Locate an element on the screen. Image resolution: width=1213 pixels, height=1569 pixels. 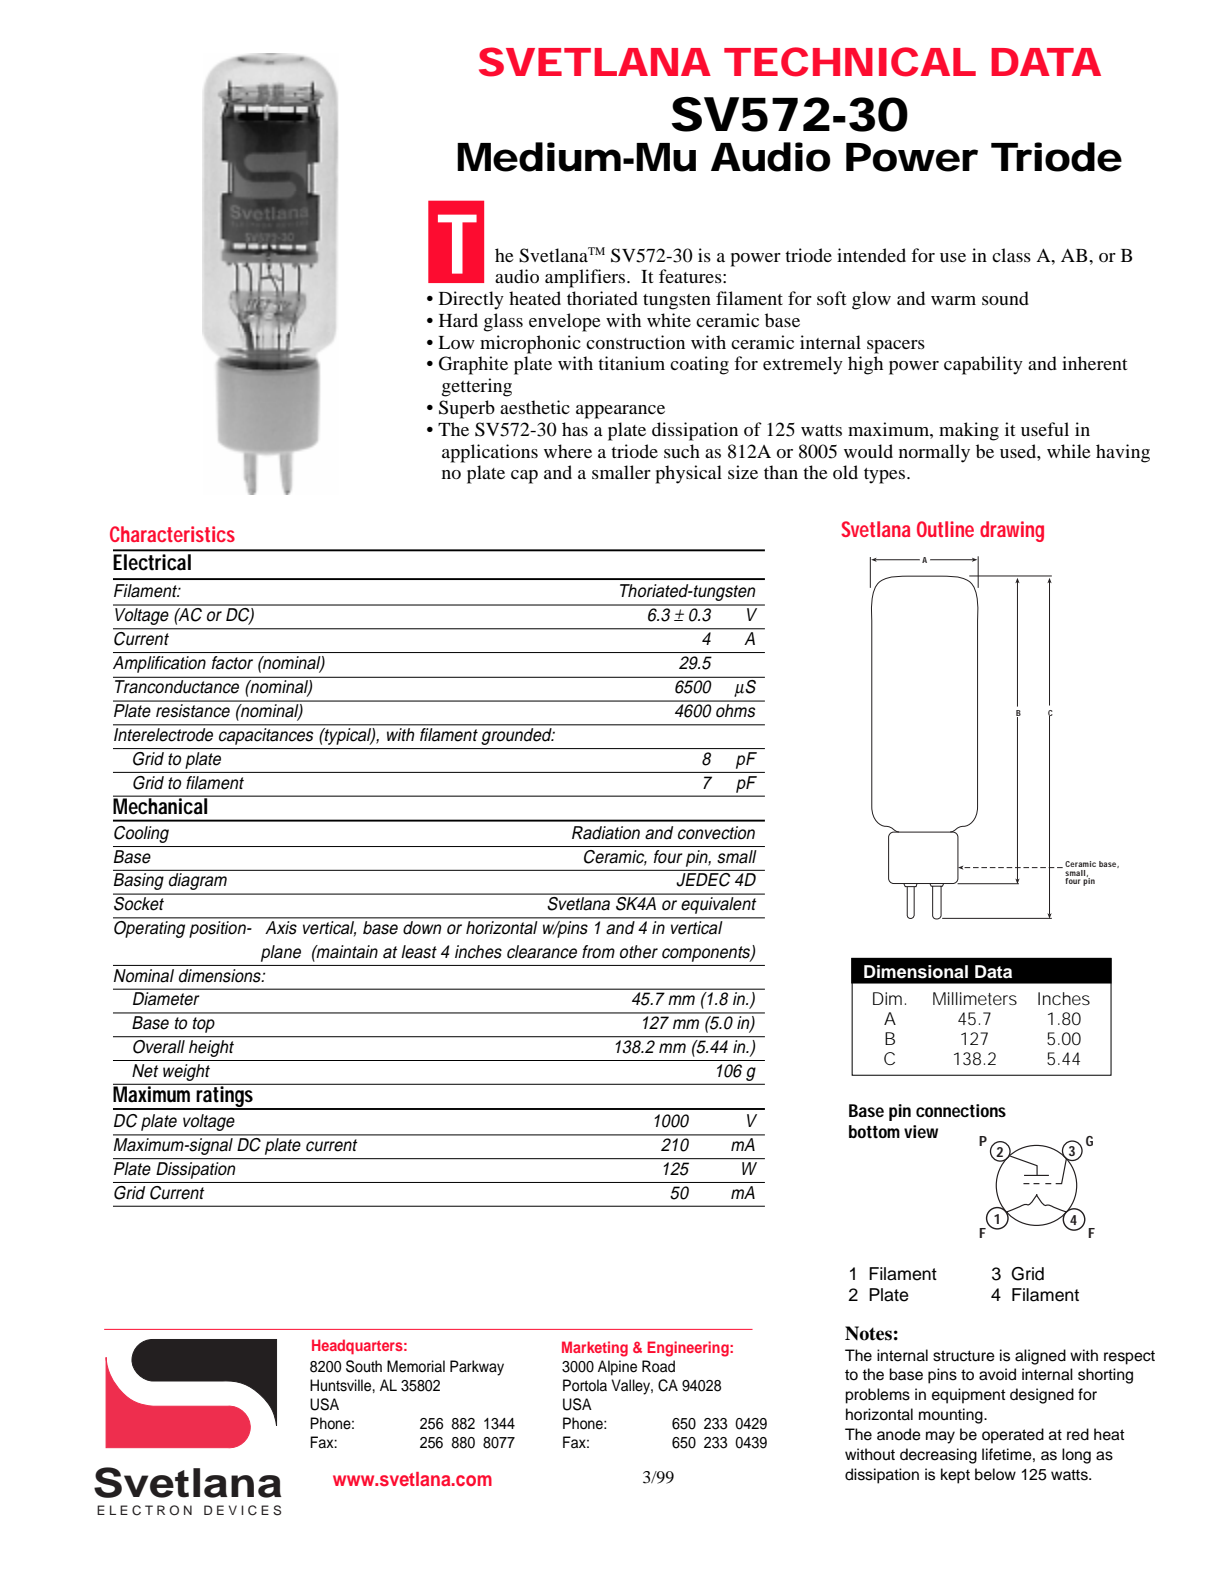
sound is located at coordinates (1005, 298).
